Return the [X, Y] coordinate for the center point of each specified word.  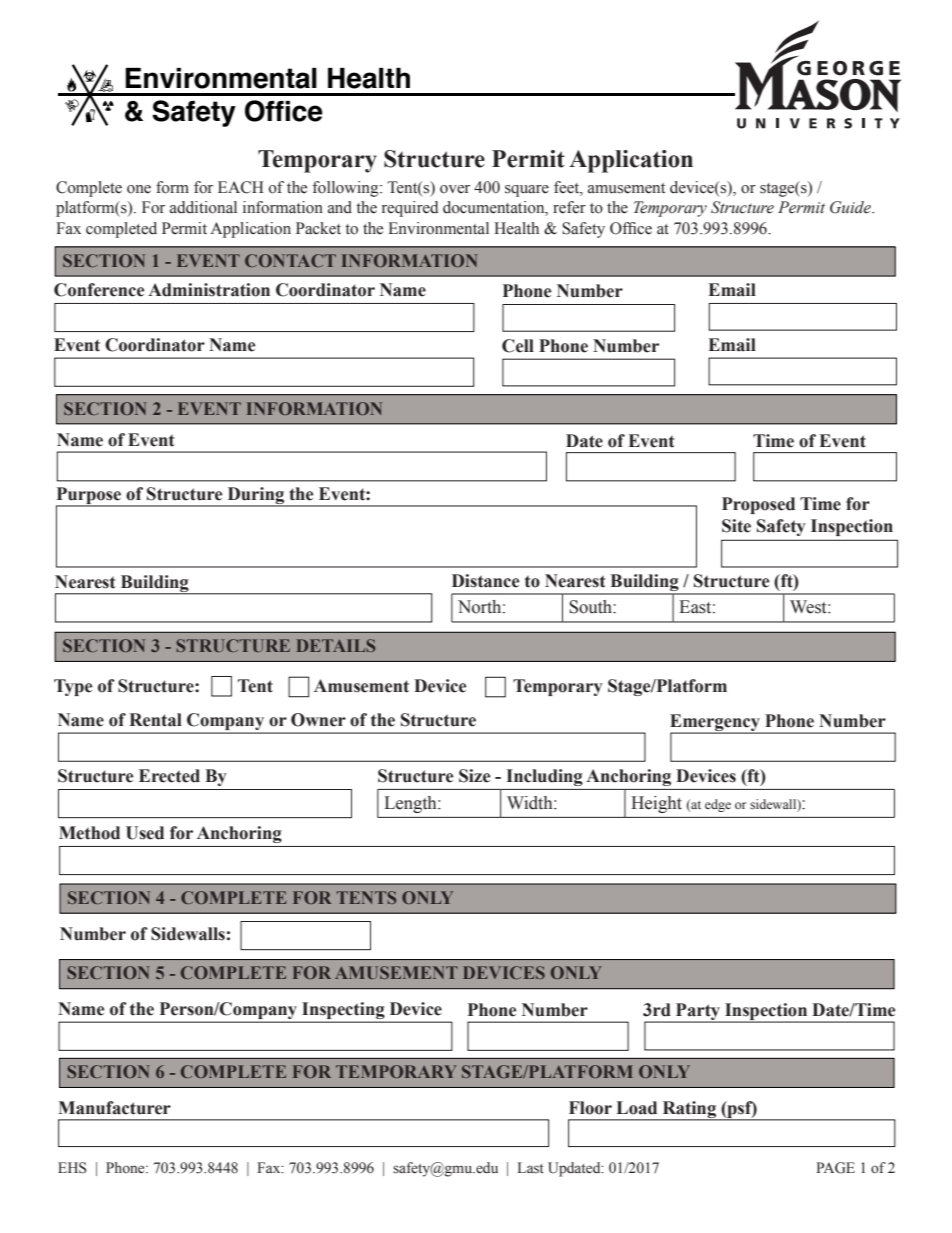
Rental [155, 720]
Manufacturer [114, 1108]
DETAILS [336, 645]
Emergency [716, 724]
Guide [851, 207]
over [455, 189]
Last [531, 1168]
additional [203, 207]
